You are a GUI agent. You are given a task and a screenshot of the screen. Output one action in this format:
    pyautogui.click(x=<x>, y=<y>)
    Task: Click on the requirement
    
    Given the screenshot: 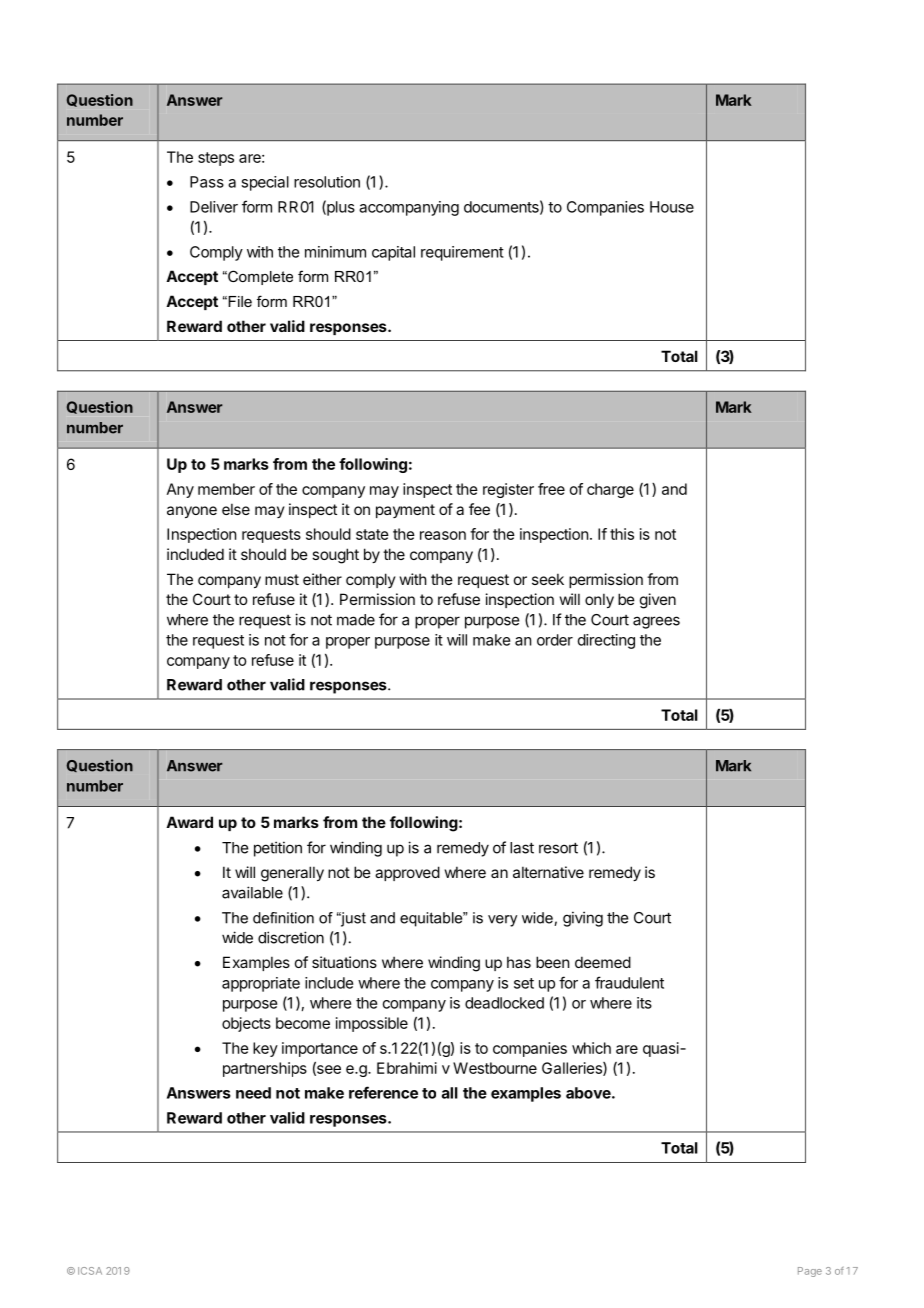 What is the action you would take?
    pyautogui.click(x=462, y=253)
